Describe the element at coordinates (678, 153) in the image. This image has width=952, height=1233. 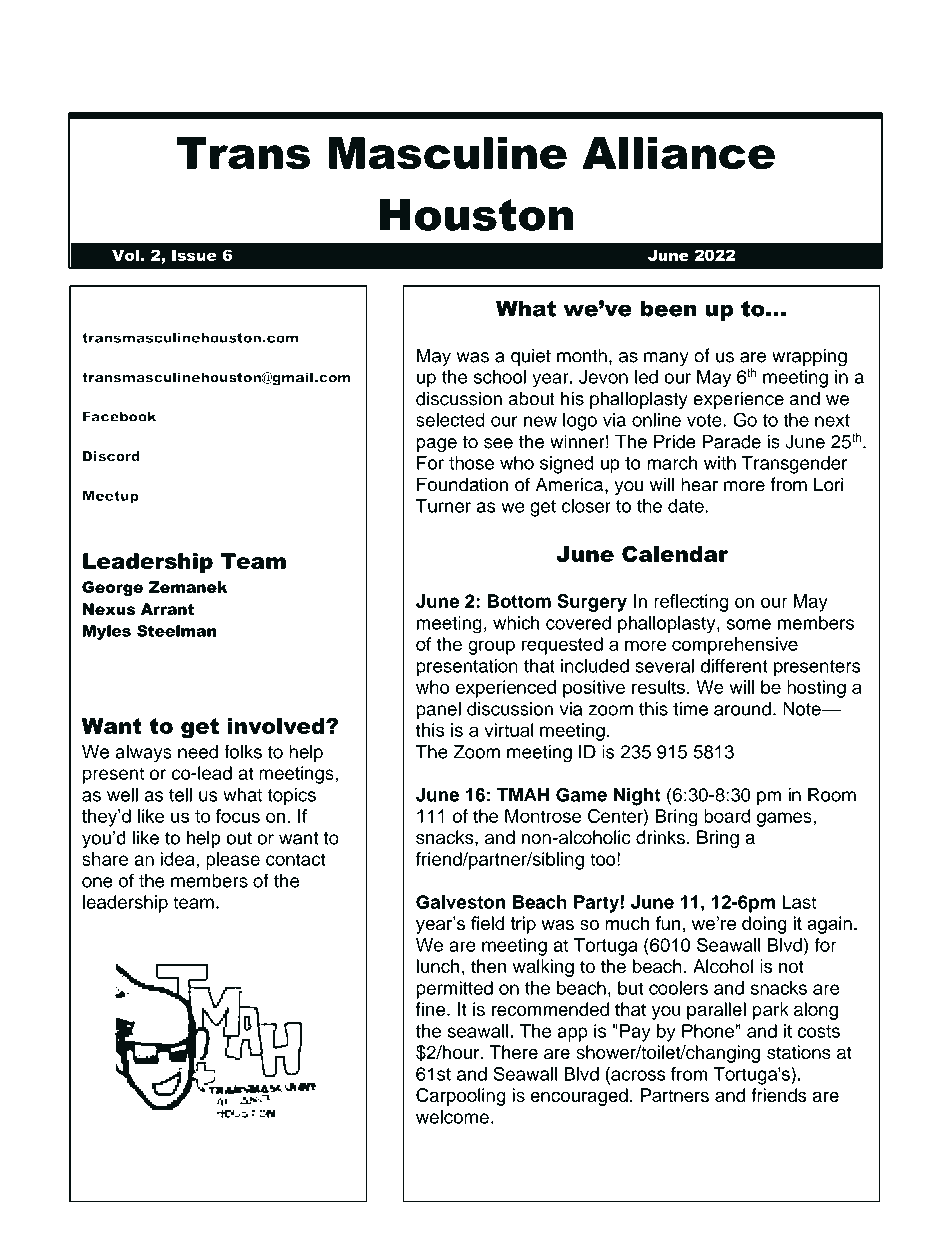
I see `Alliance` at that location.
